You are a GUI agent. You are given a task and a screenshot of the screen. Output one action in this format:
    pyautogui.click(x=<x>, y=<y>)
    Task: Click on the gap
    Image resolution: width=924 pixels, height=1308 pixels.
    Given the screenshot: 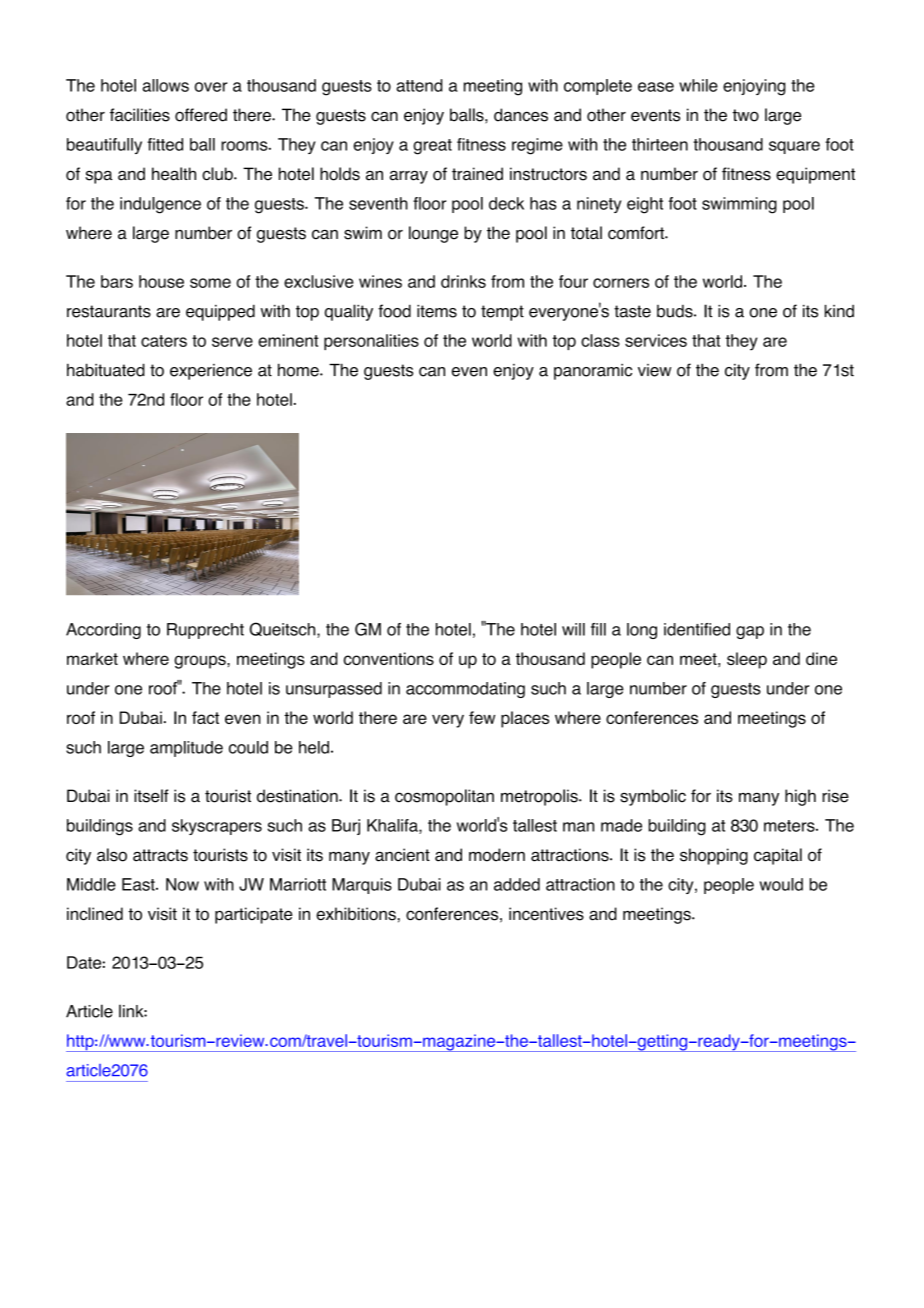 What is the action you would take?
    pyautogui.click(x=750, y=632)
